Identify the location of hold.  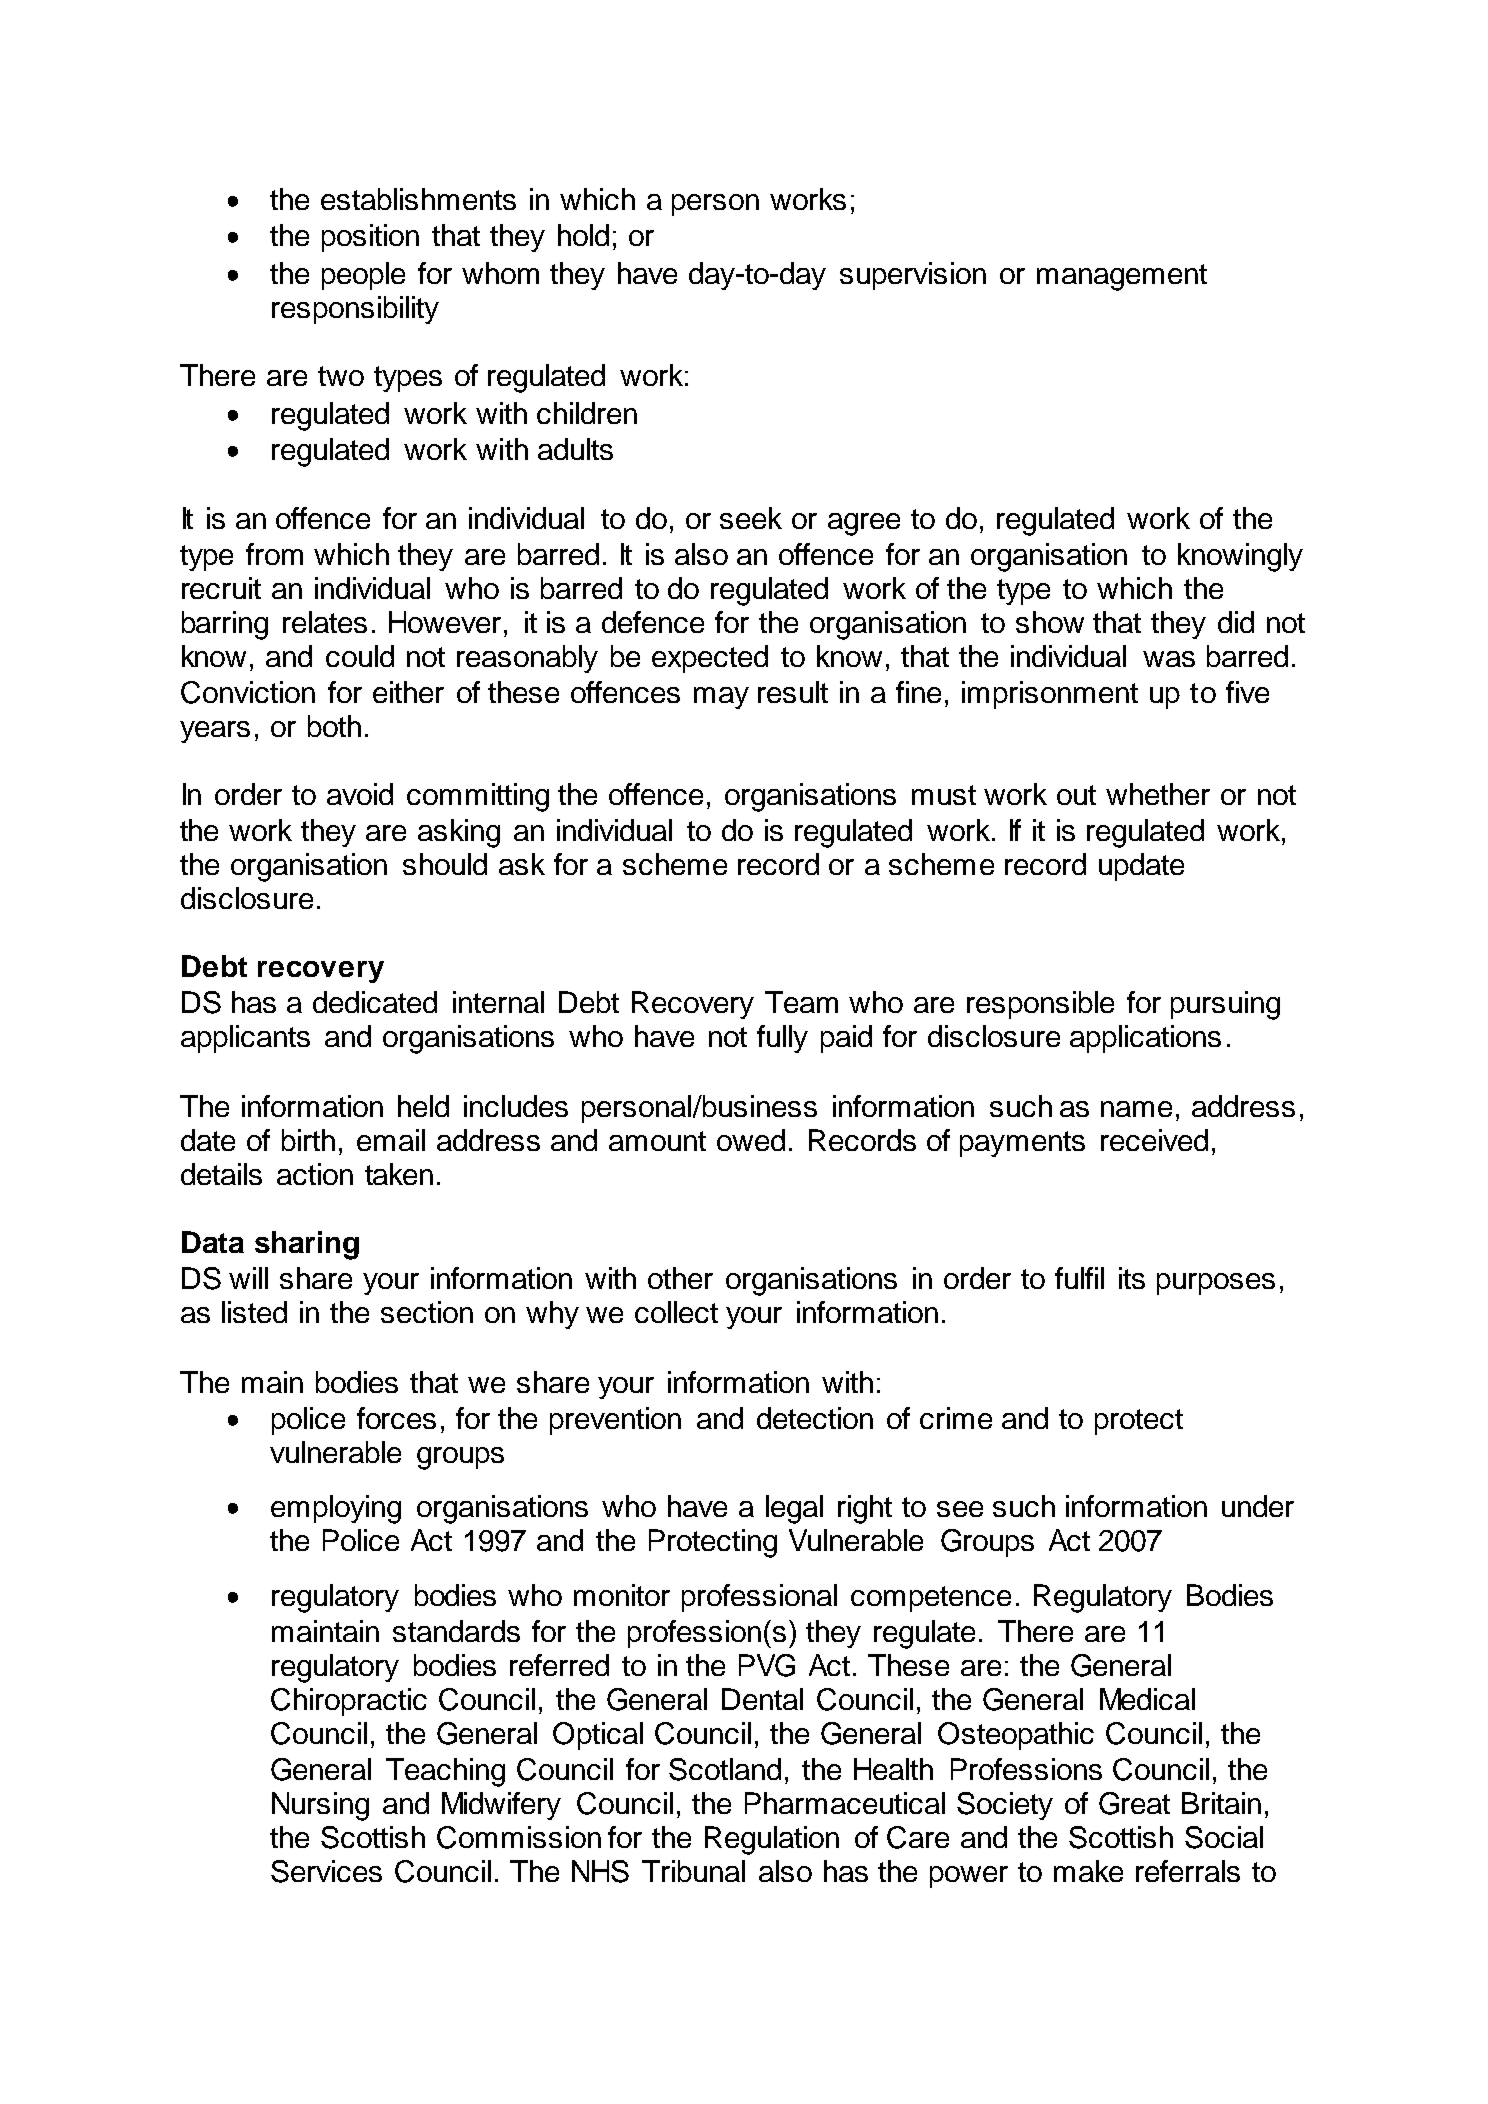
(583, 235).
